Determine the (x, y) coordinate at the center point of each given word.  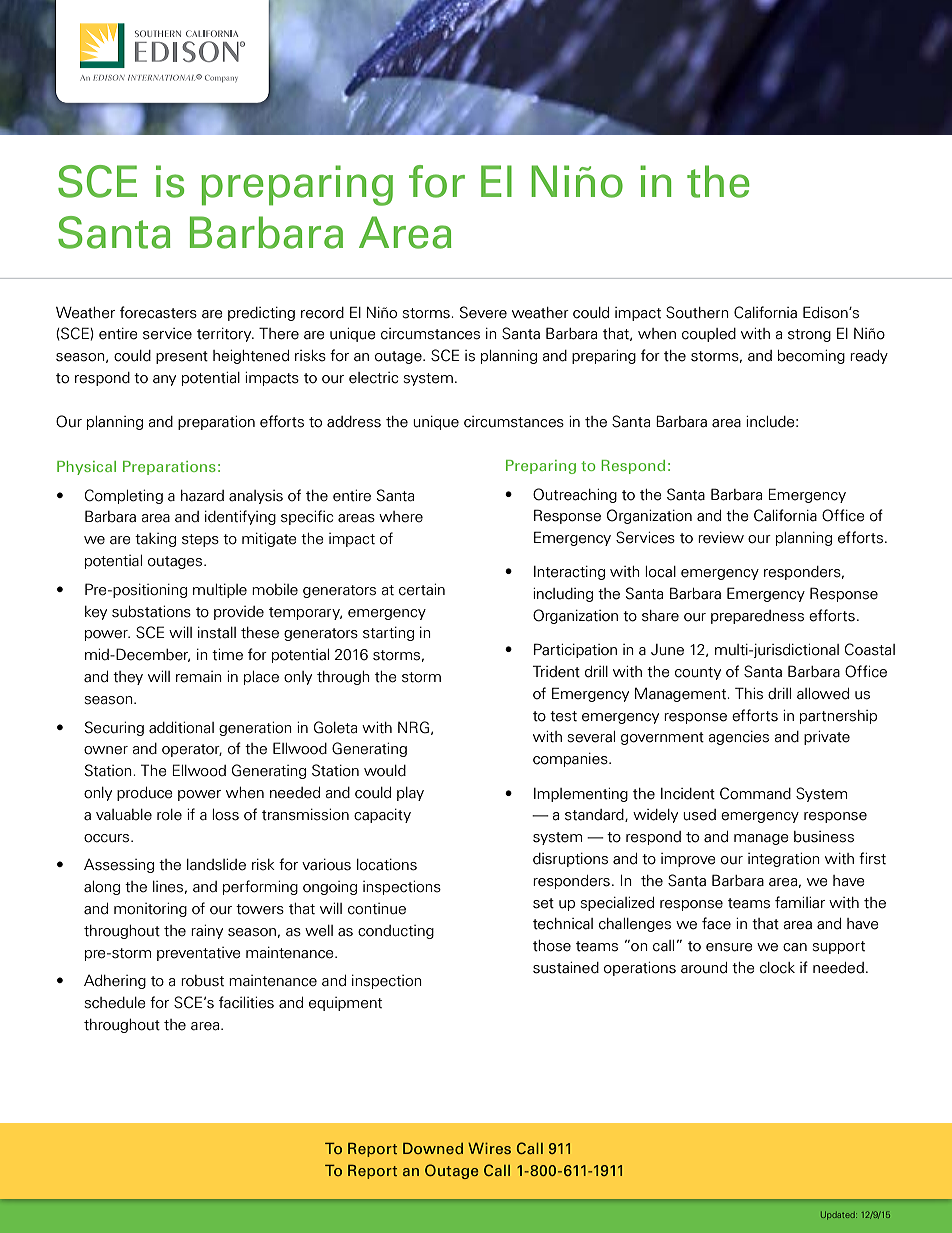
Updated (839, 1215)
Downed (433, 1148)
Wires (489, 1148)
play (410, 794)
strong (809, 335)
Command (755, 793)
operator (192, 750)
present (182, 357)
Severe (483, 312)
